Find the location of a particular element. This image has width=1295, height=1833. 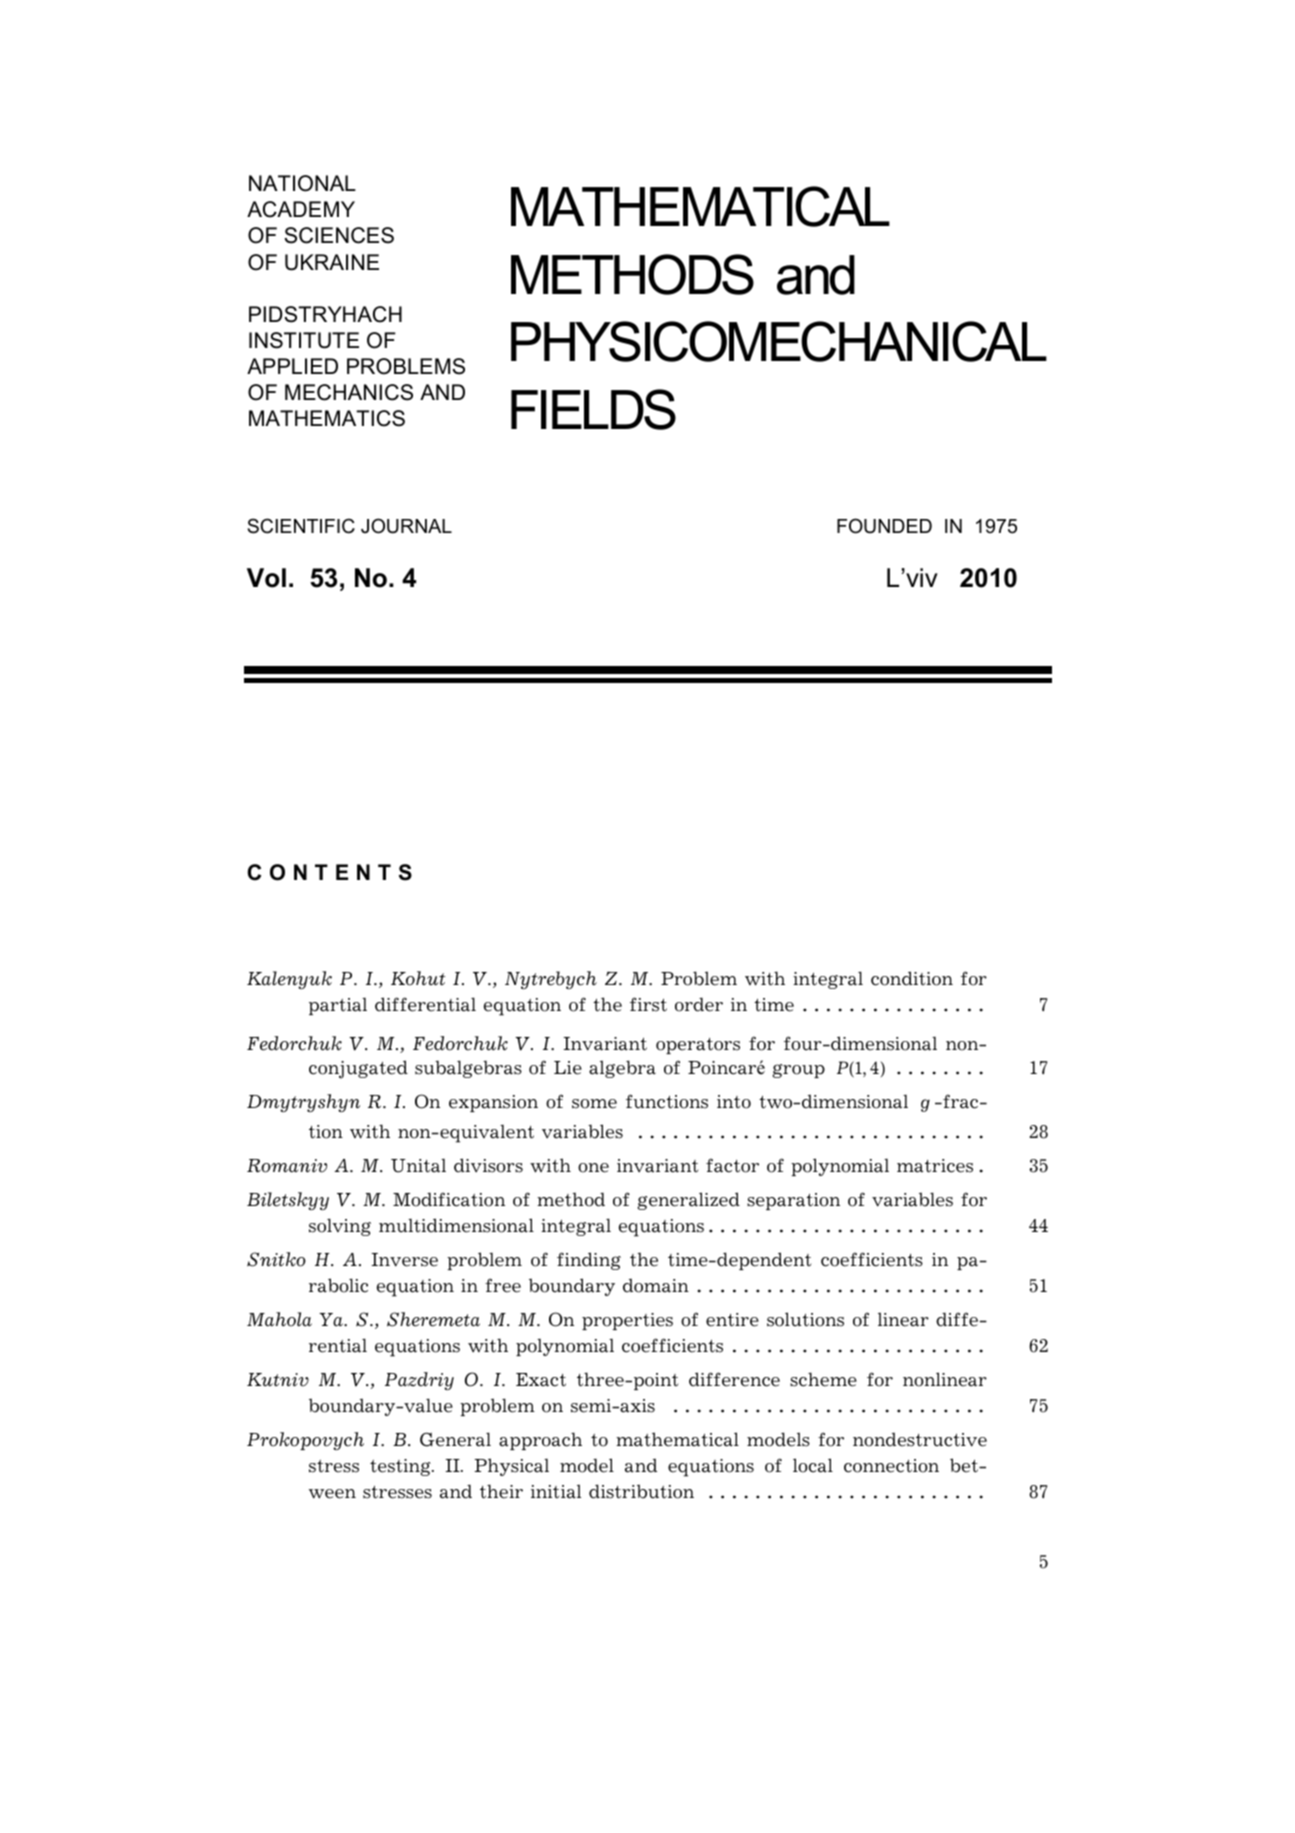

matrices is located at coordinates (935, 1166).
